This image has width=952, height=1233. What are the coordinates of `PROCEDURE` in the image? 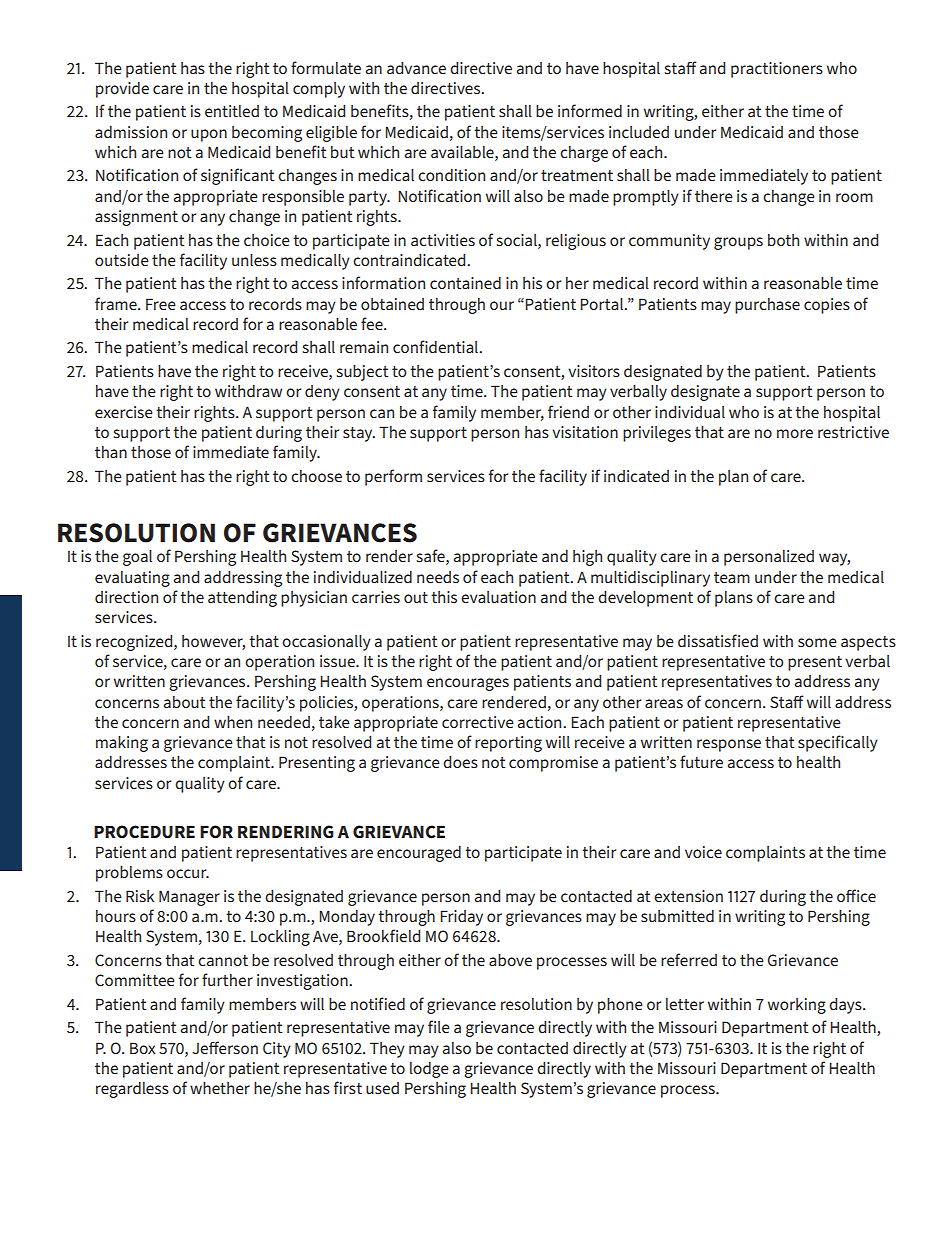 It's located at (144, 832).
